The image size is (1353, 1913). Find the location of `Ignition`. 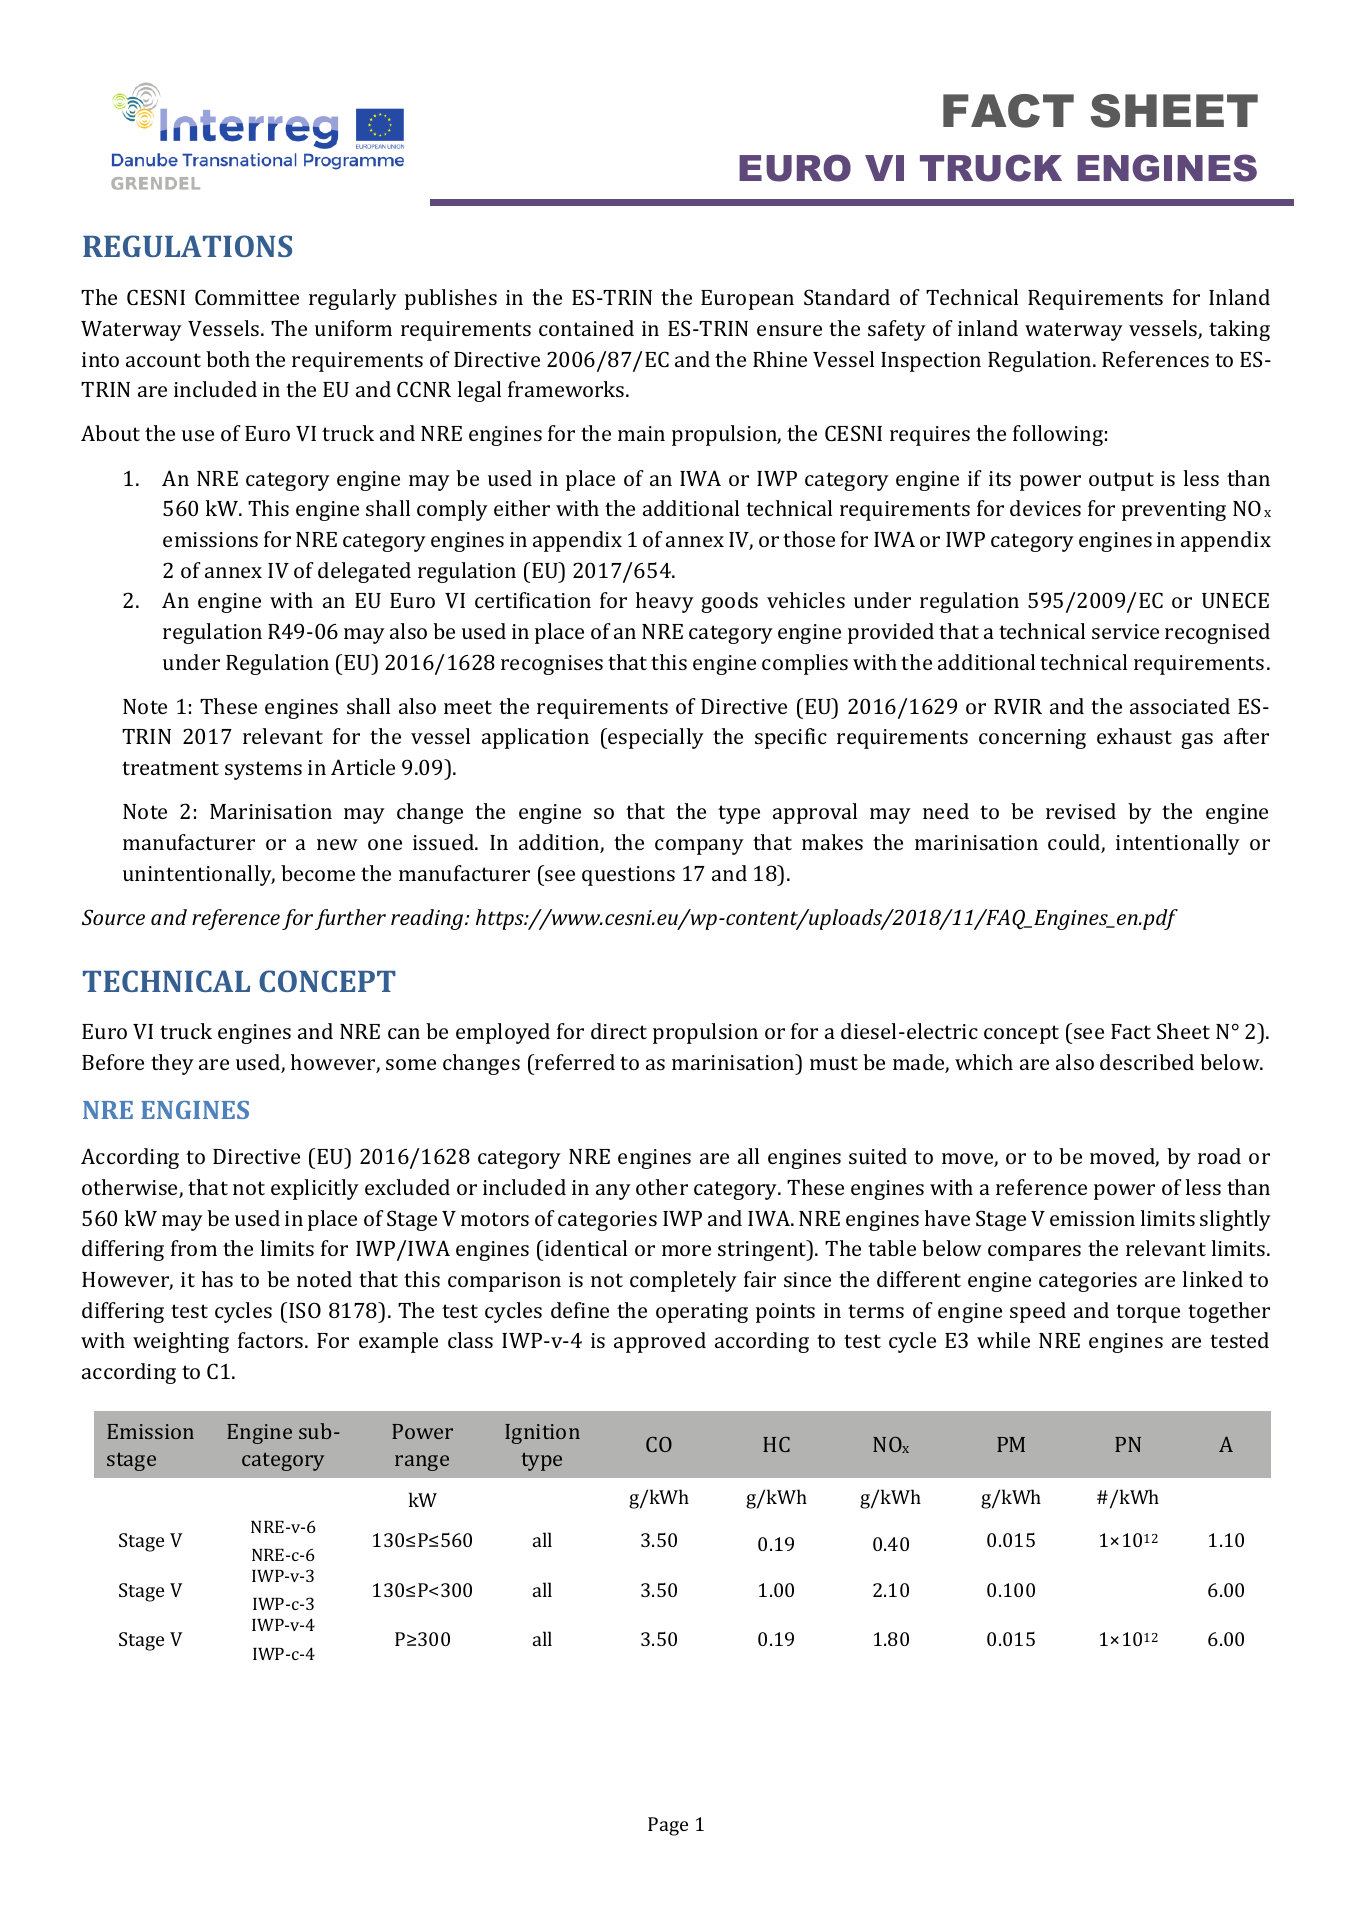

Ignition is located at coordinates (542, 1434).
